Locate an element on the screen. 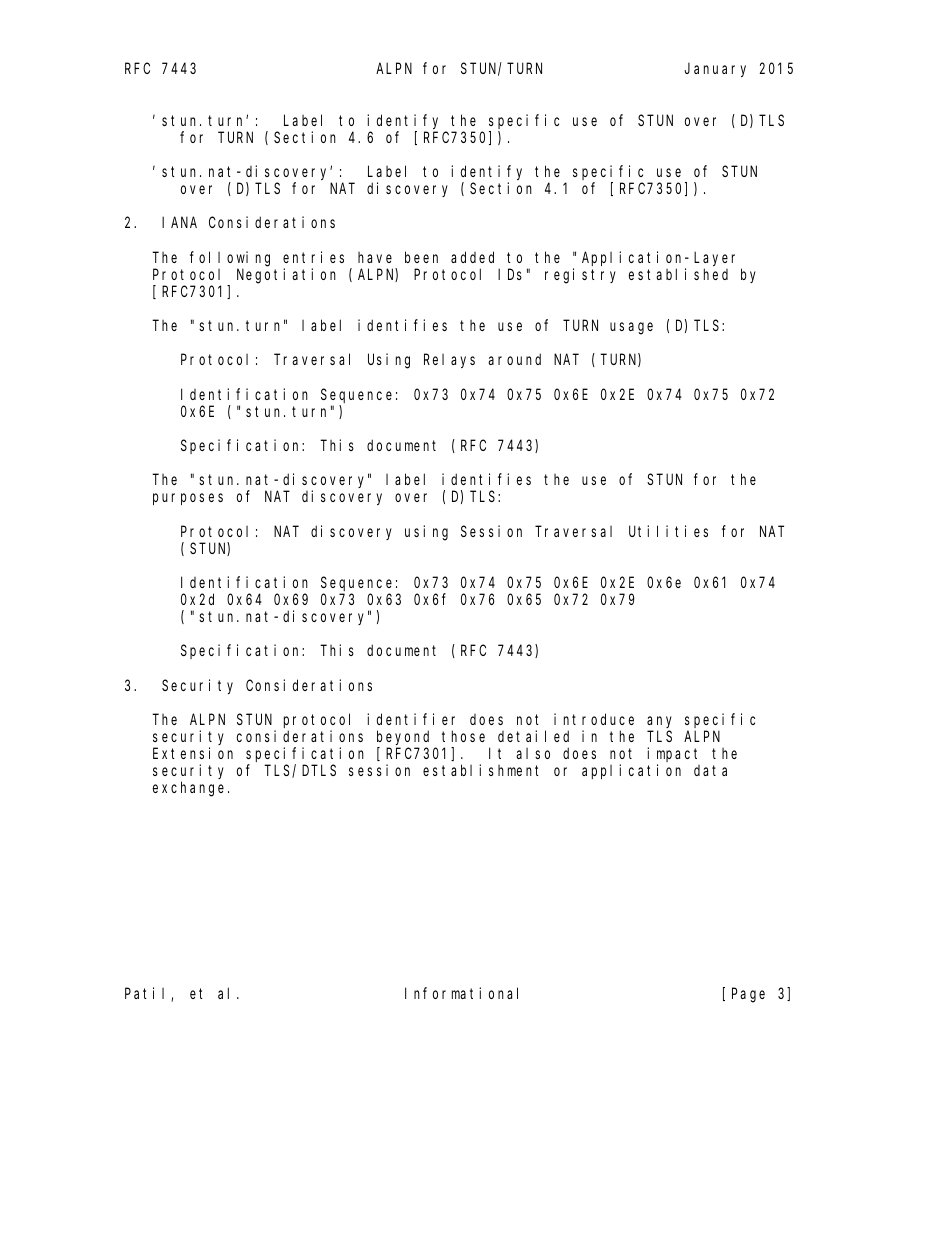  Page is located at coordinates (748, 995).
